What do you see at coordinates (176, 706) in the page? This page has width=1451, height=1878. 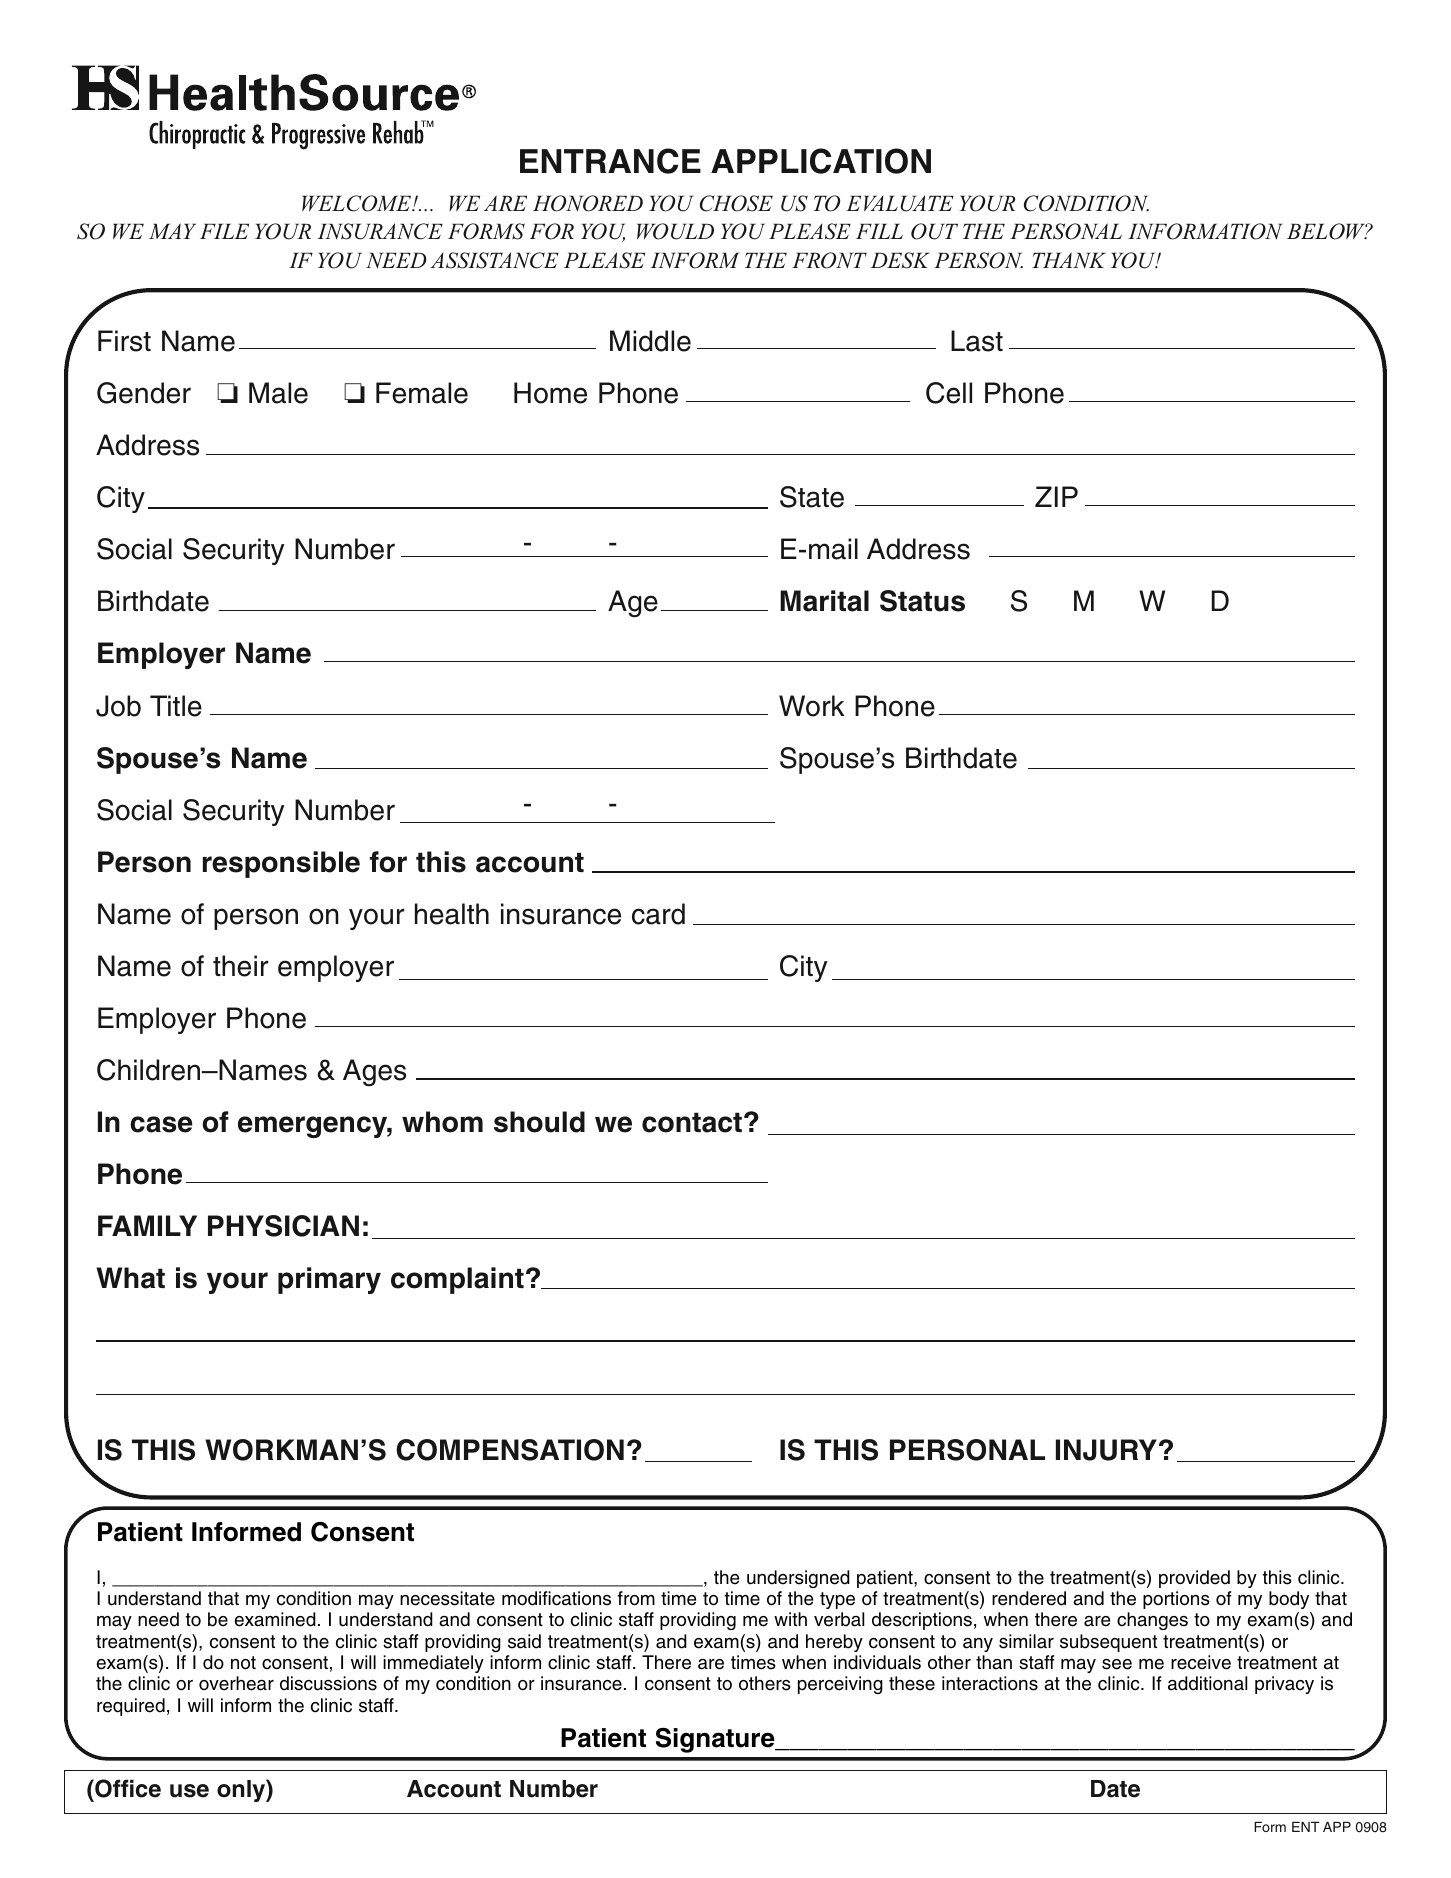 I see `Title` at bounding box center [176, 706].
